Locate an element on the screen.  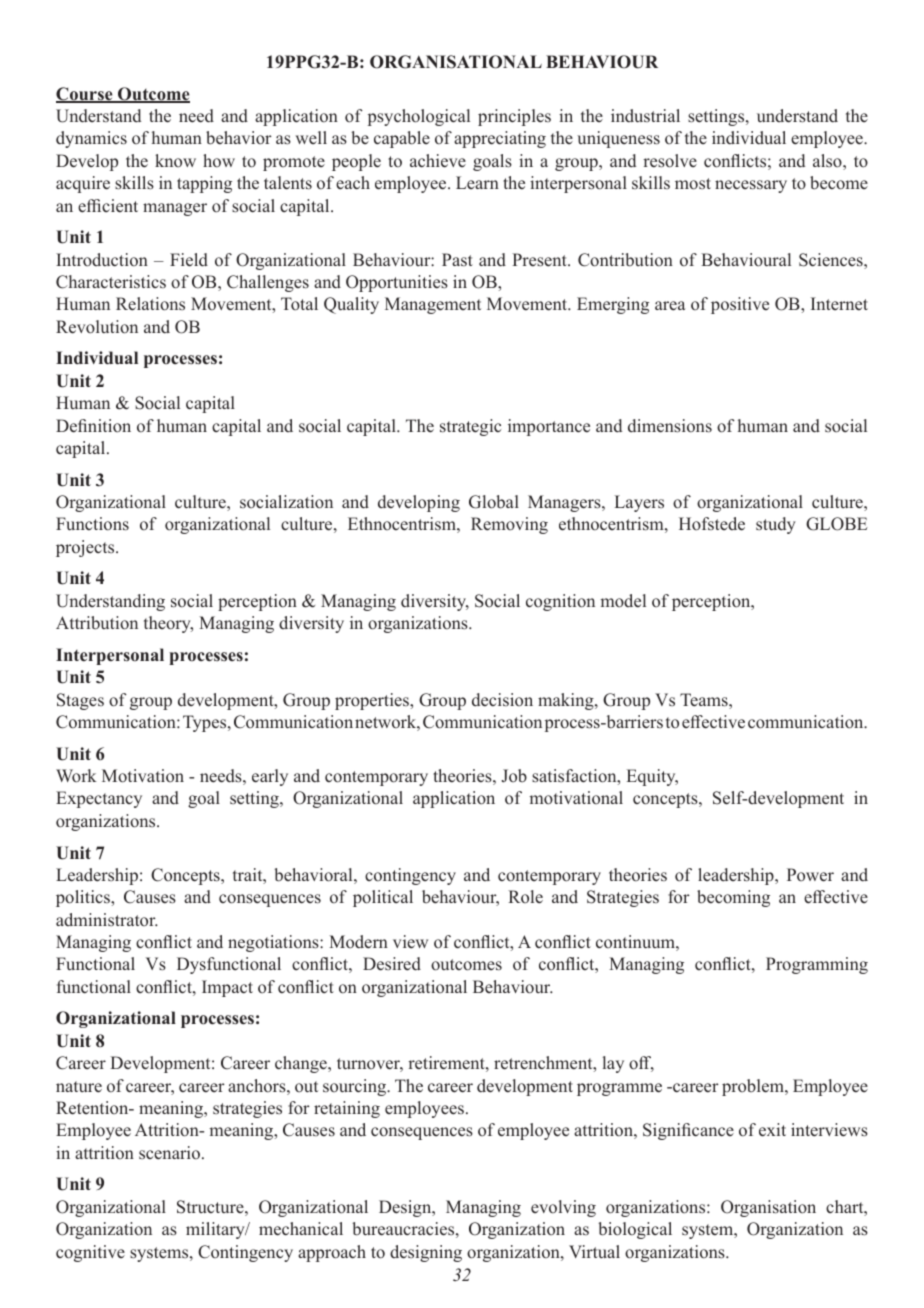
Relations is located at coordinates (150, 304).
